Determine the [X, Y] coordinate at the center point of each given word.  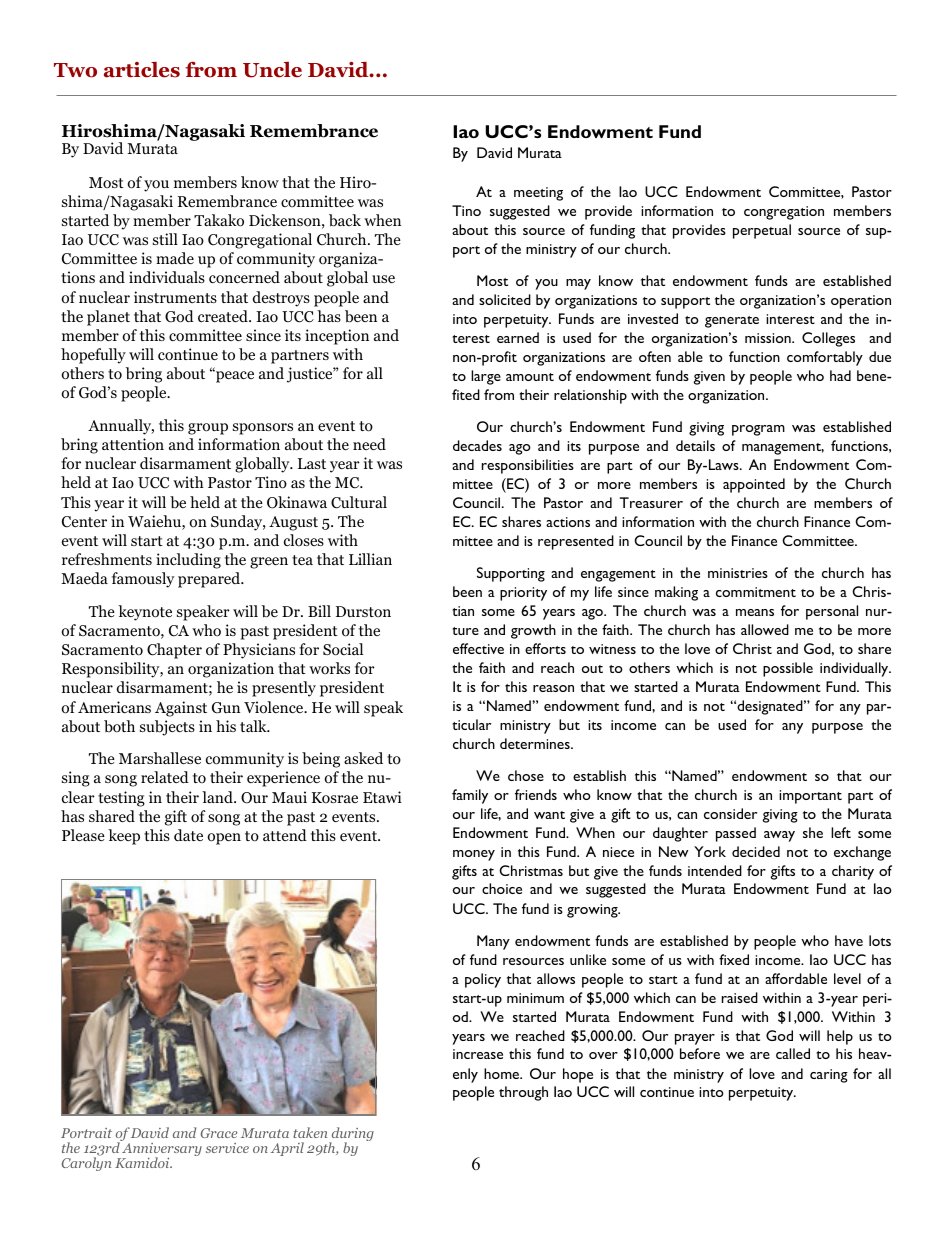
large [486, 377]
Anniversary [161, 1149]
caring [829, 1076]
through [523, 1093]
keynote [145, 613]
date [188, 835]
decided [756, 851]
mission [769, 338]
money [474, 855]
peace [234, 376]
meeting [538, 194]
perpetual [762, 231]
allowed [765, 629]
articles [142, 70]
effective [478, 648]
